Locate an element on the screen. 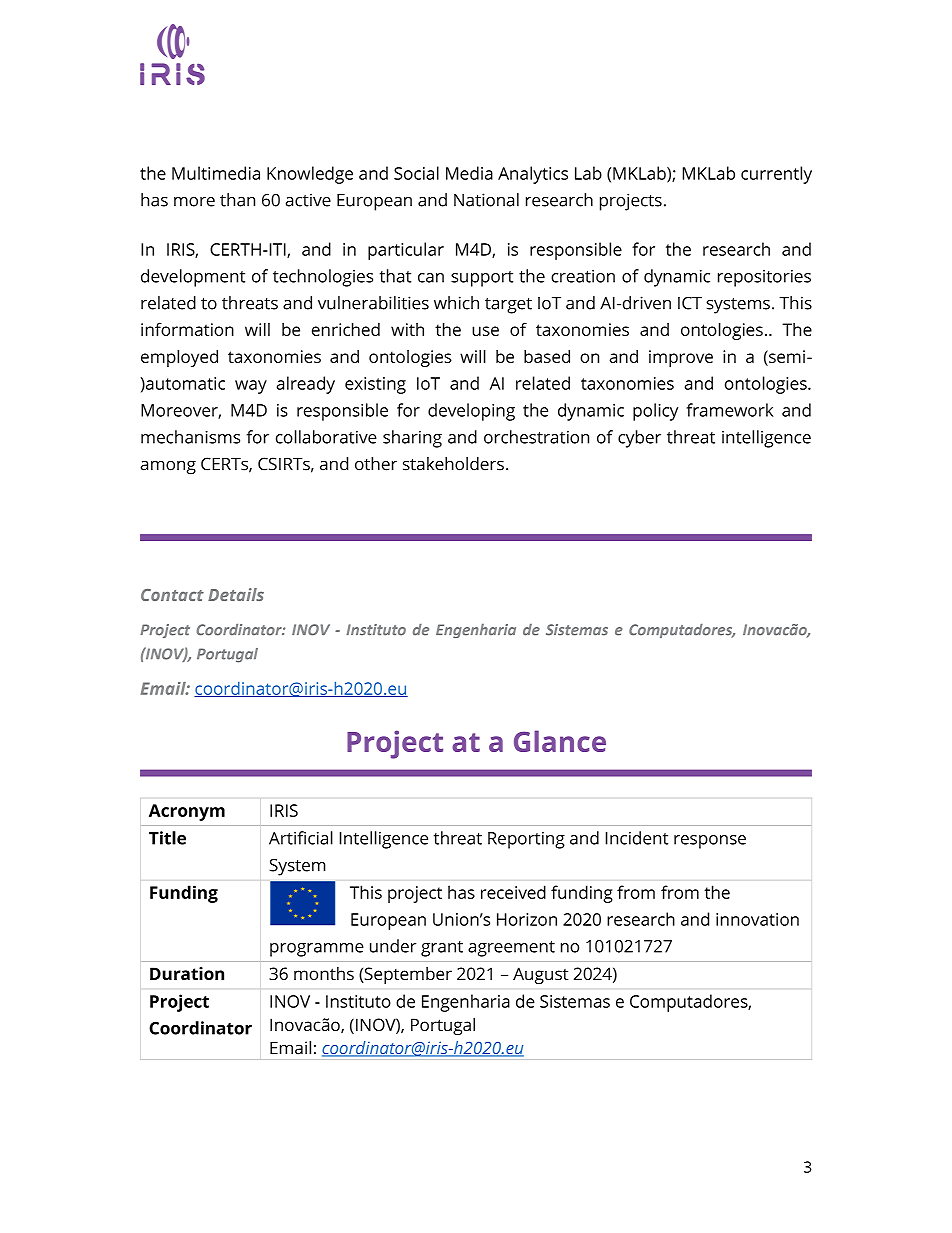 The image size is (952, 1233). Acronym is located at coordinates (187, 812).
